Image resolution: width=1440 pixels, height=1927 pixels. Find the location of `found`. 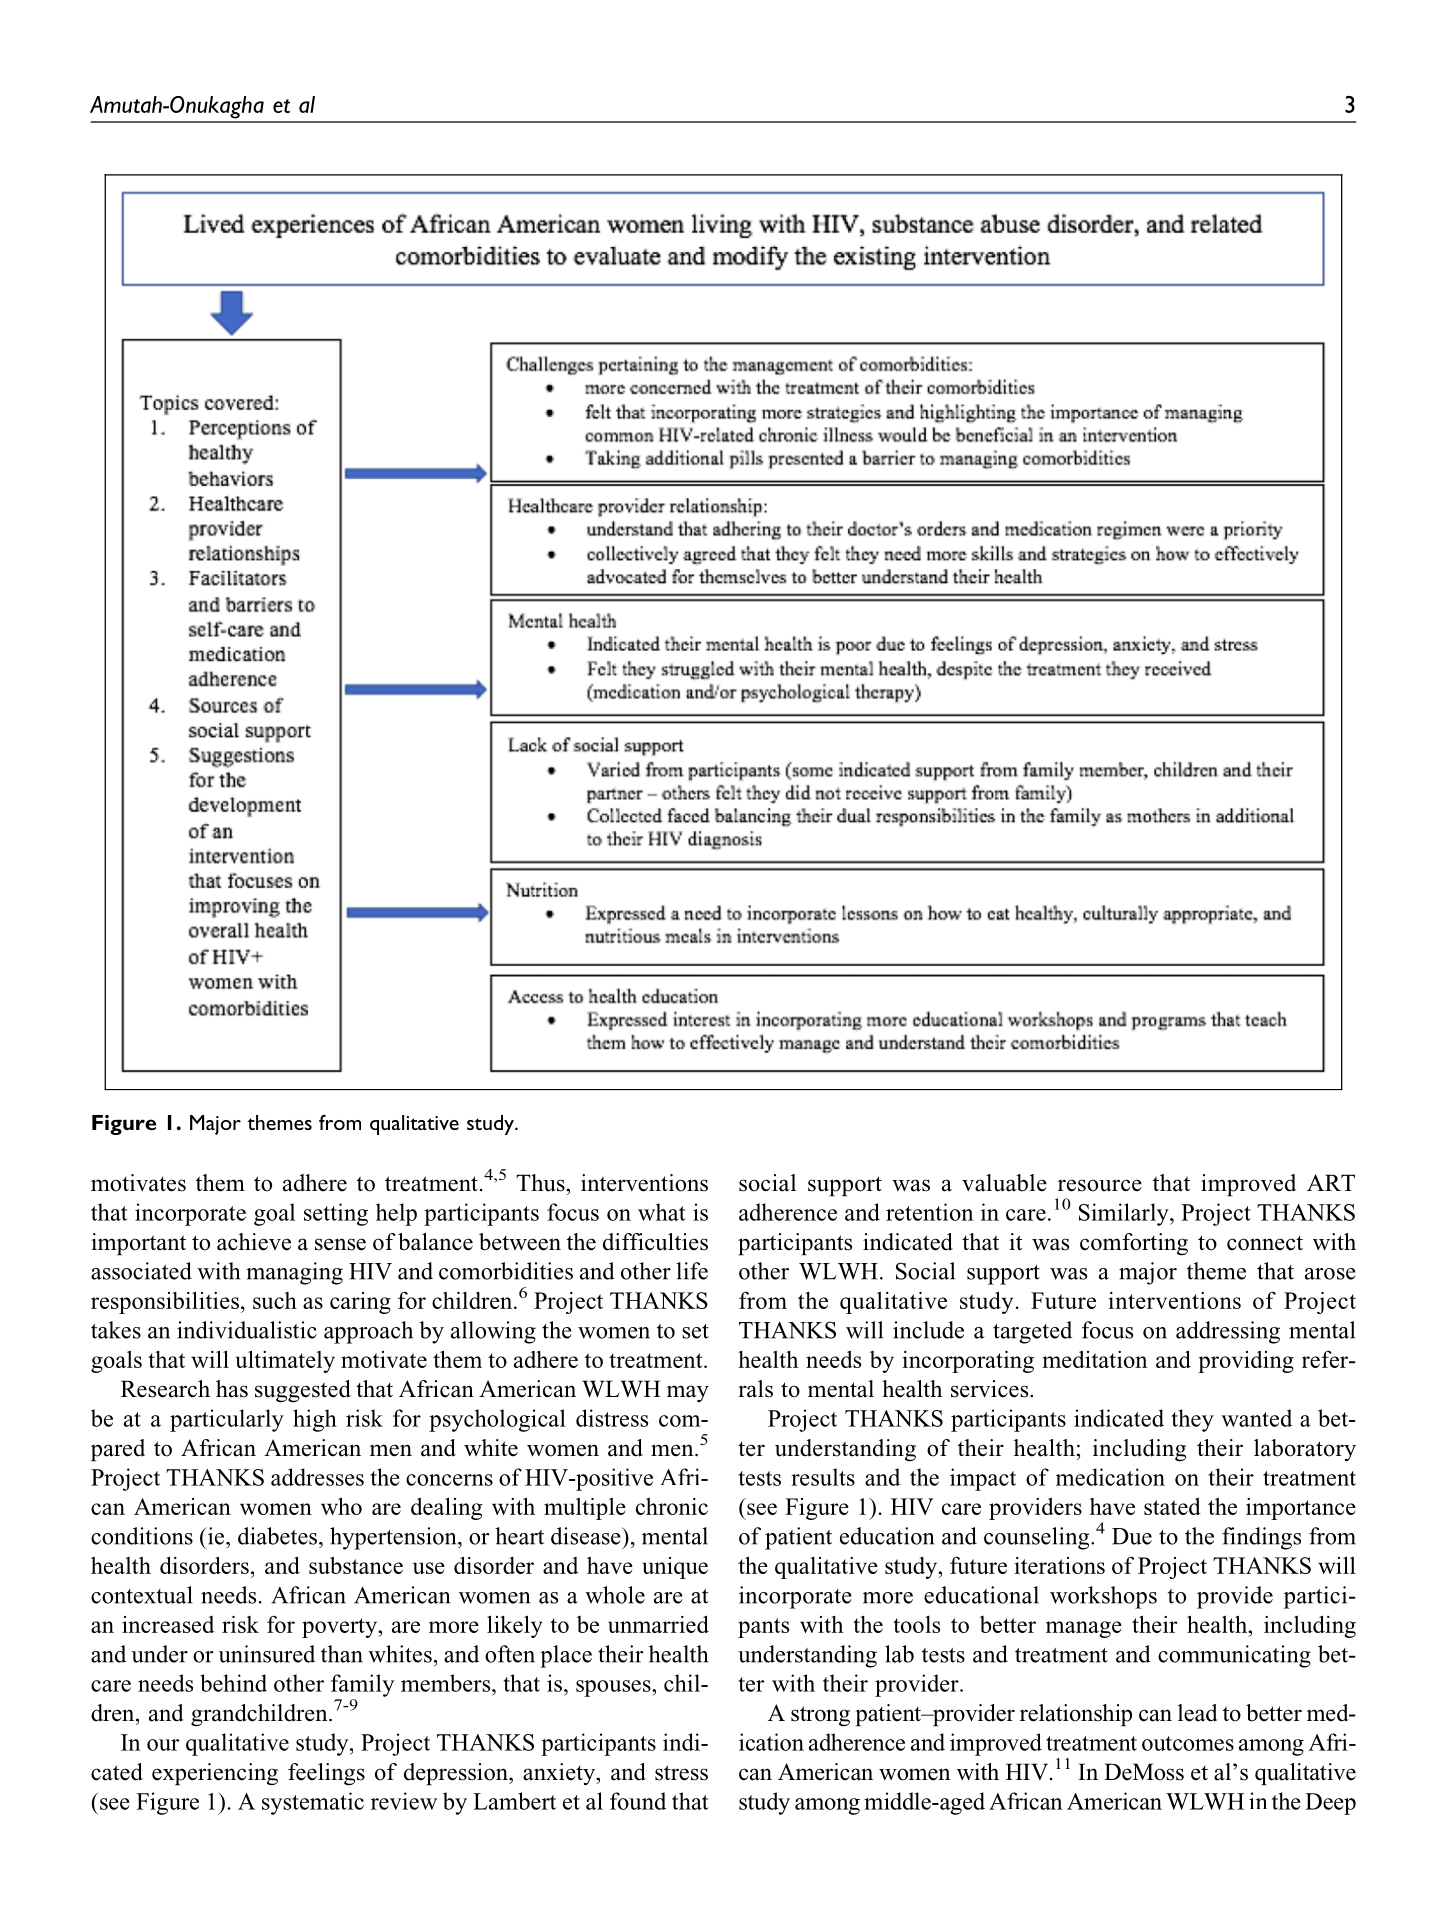

found is located at coordinates (638, 1801).
